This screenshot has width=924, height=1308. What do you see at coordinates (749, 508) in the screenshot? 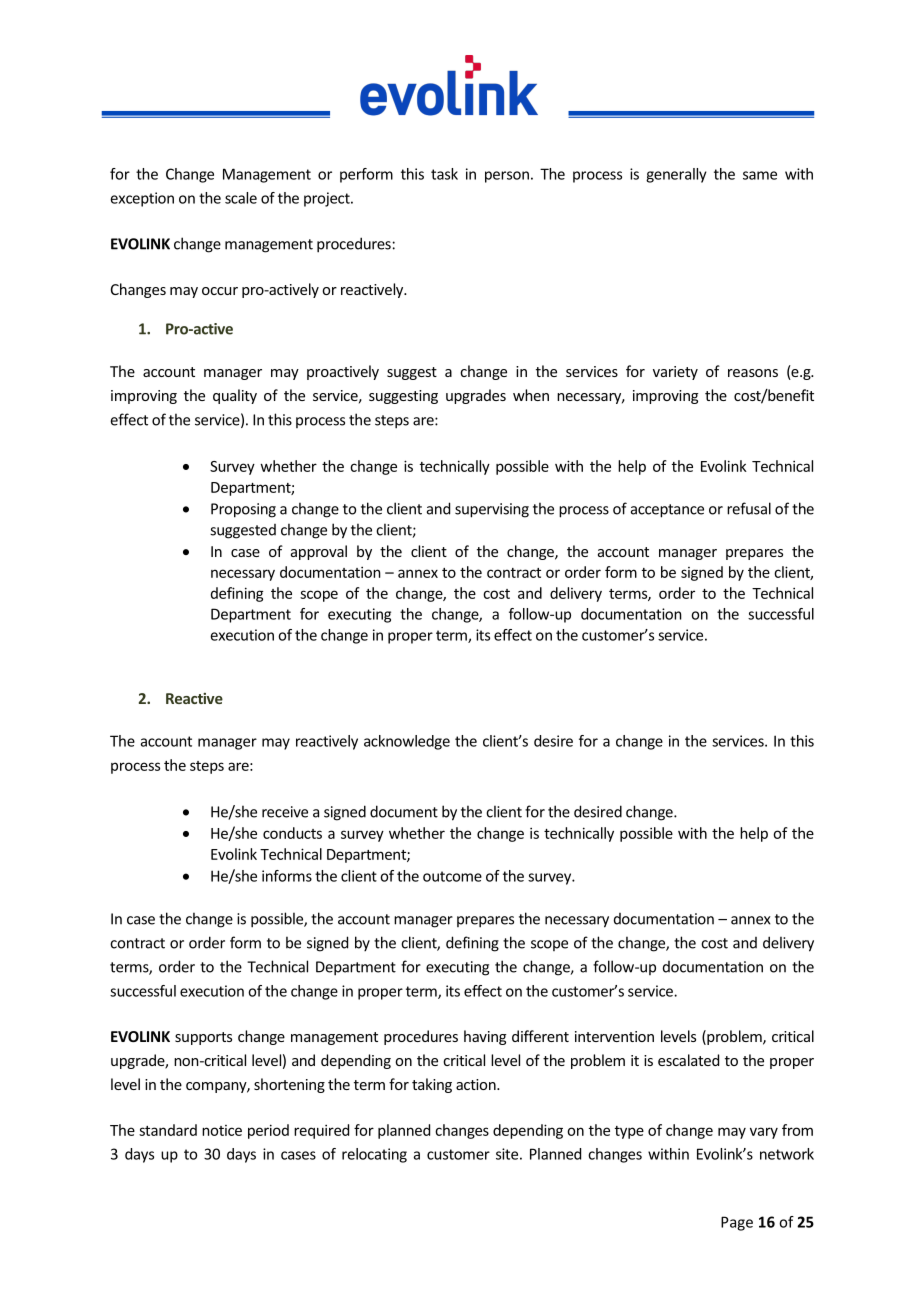
I see `refusal` at bounding box center [749, 508].
